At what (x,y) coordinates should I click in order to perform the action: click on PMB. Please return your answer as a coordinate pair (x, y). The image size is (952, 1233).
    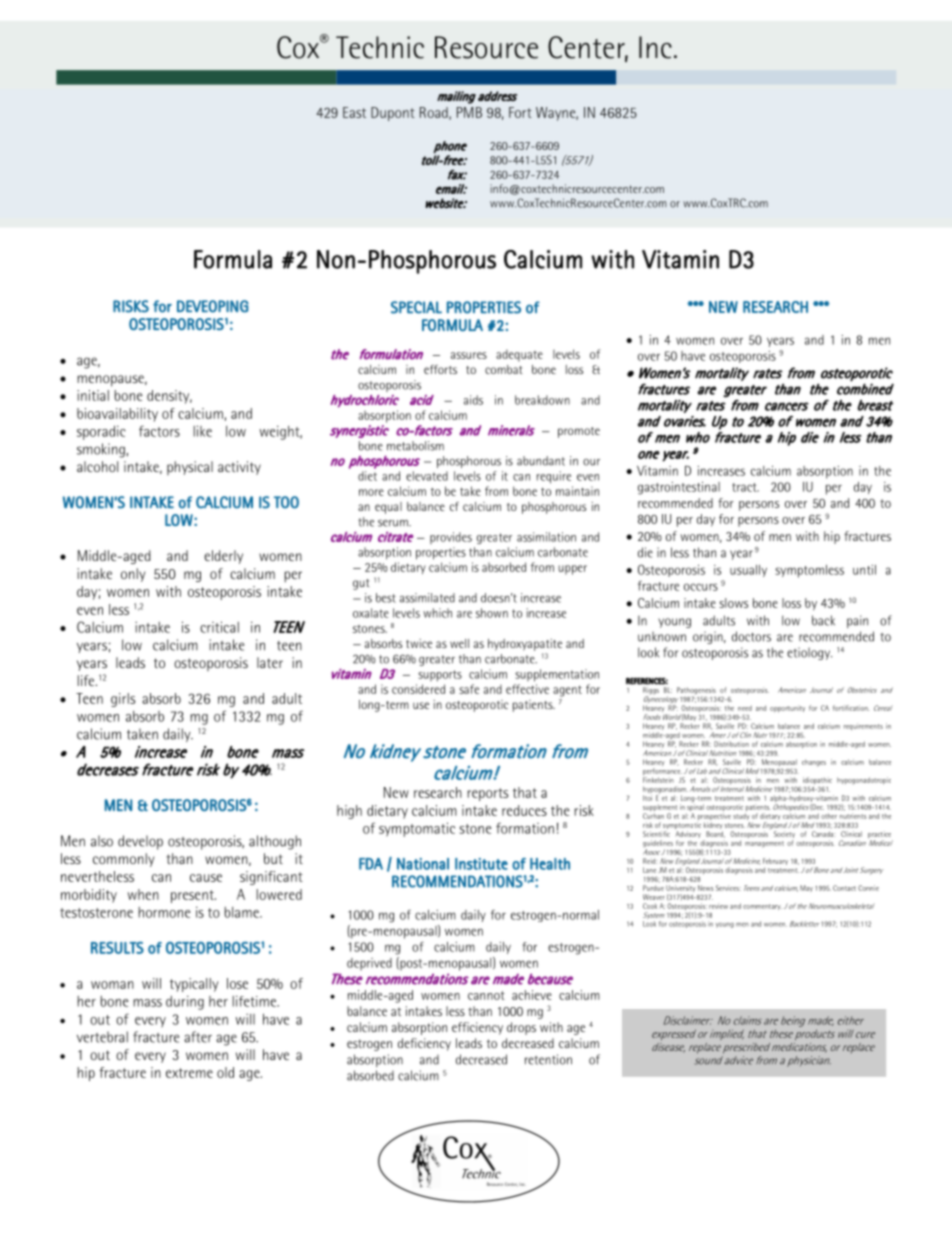
    Looking at the image, I should click on (469, 112).
